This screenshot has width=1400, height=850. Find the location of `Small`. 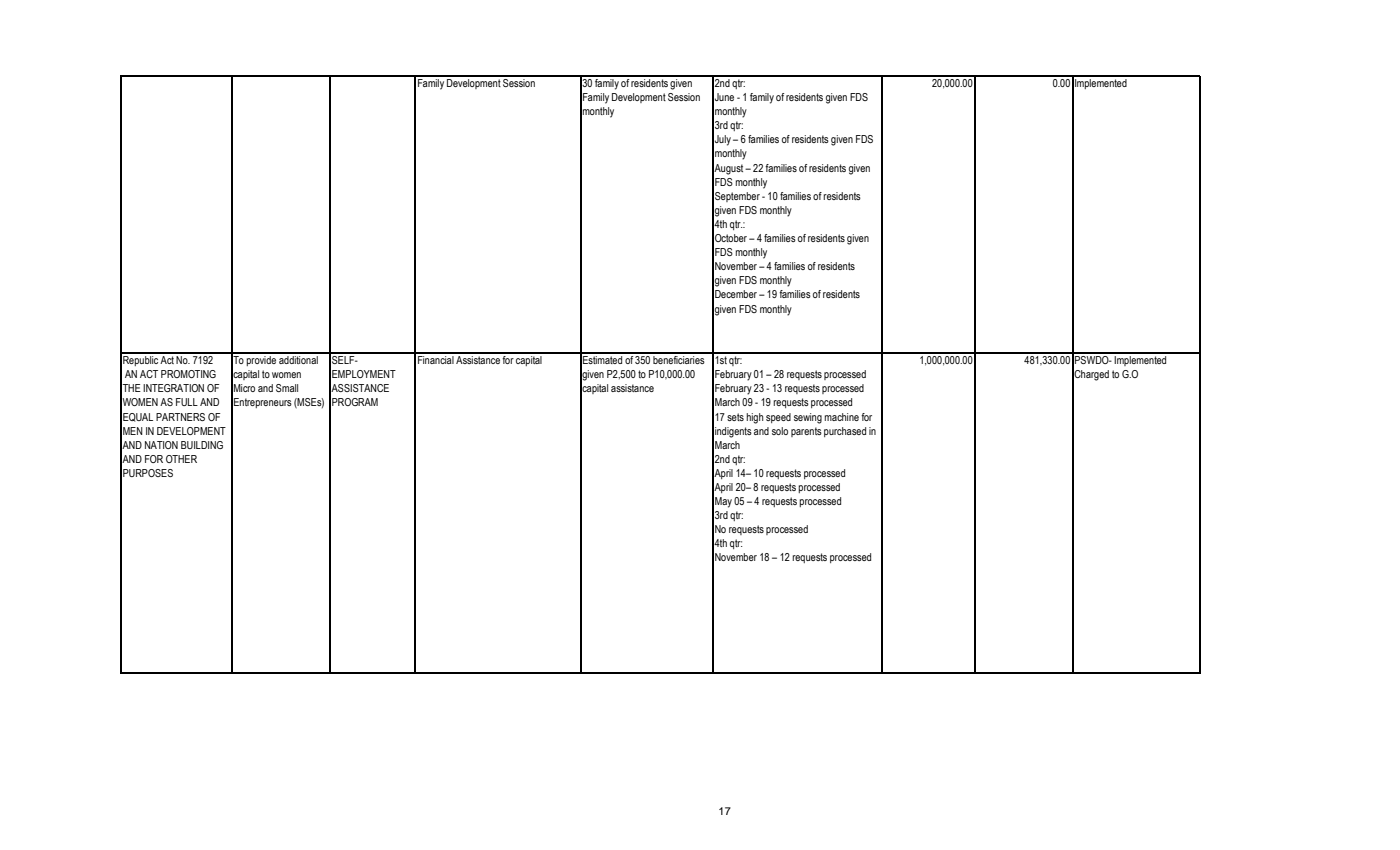

Small is located at coordinates (287, 388).
